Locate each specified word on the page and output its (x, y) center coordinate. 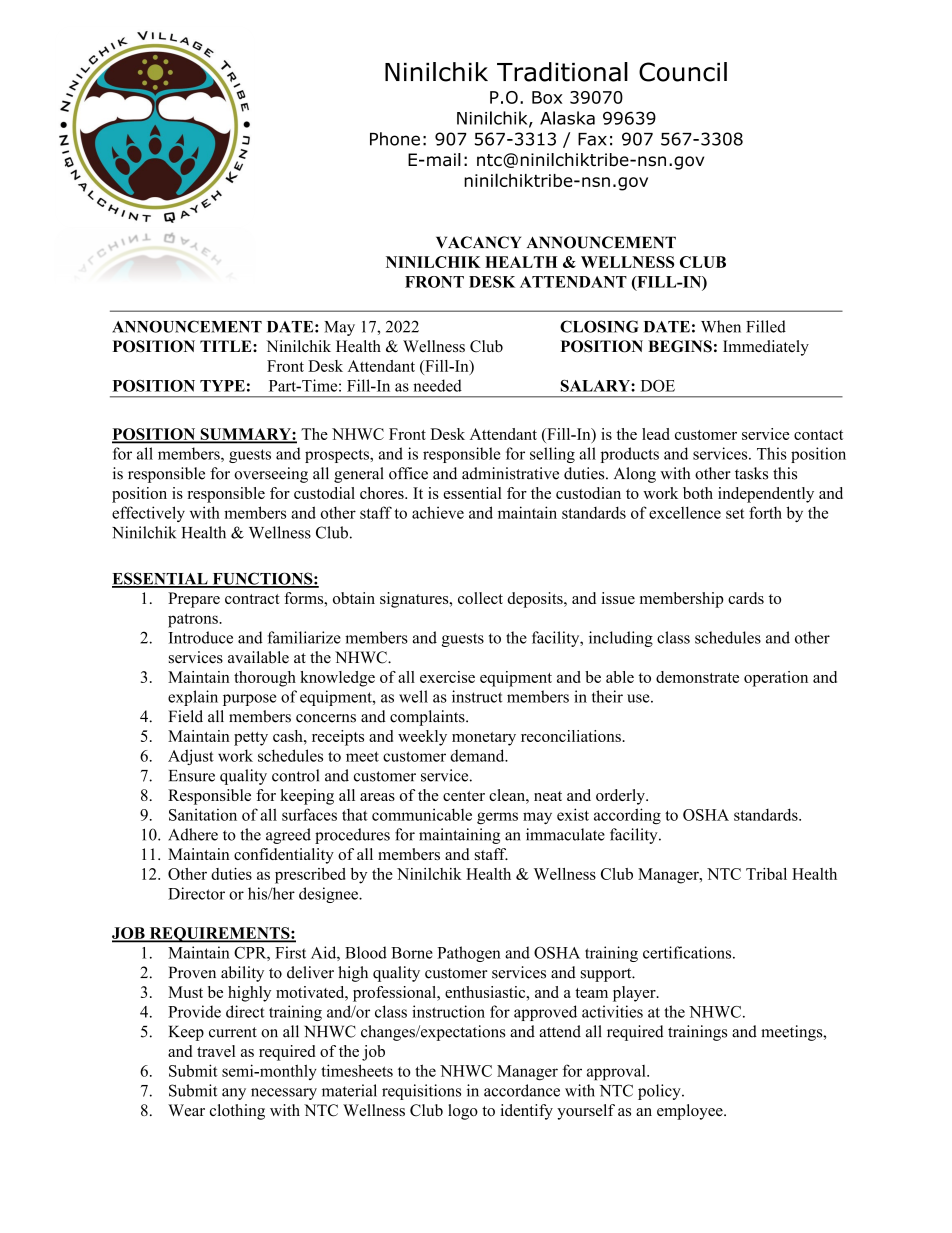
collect (480, 598)
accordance (522, 1090)
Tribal (766, 874)
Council (683, 72)
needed (437, 385)
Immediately (766, 348)
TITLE (227, 346)
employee (691, 1112)
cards (746, 598)
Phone (395, 139)
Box (547, 97)
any (234, 1094)
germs (497, 818)
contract (252, 599)
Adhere (193, 834)
